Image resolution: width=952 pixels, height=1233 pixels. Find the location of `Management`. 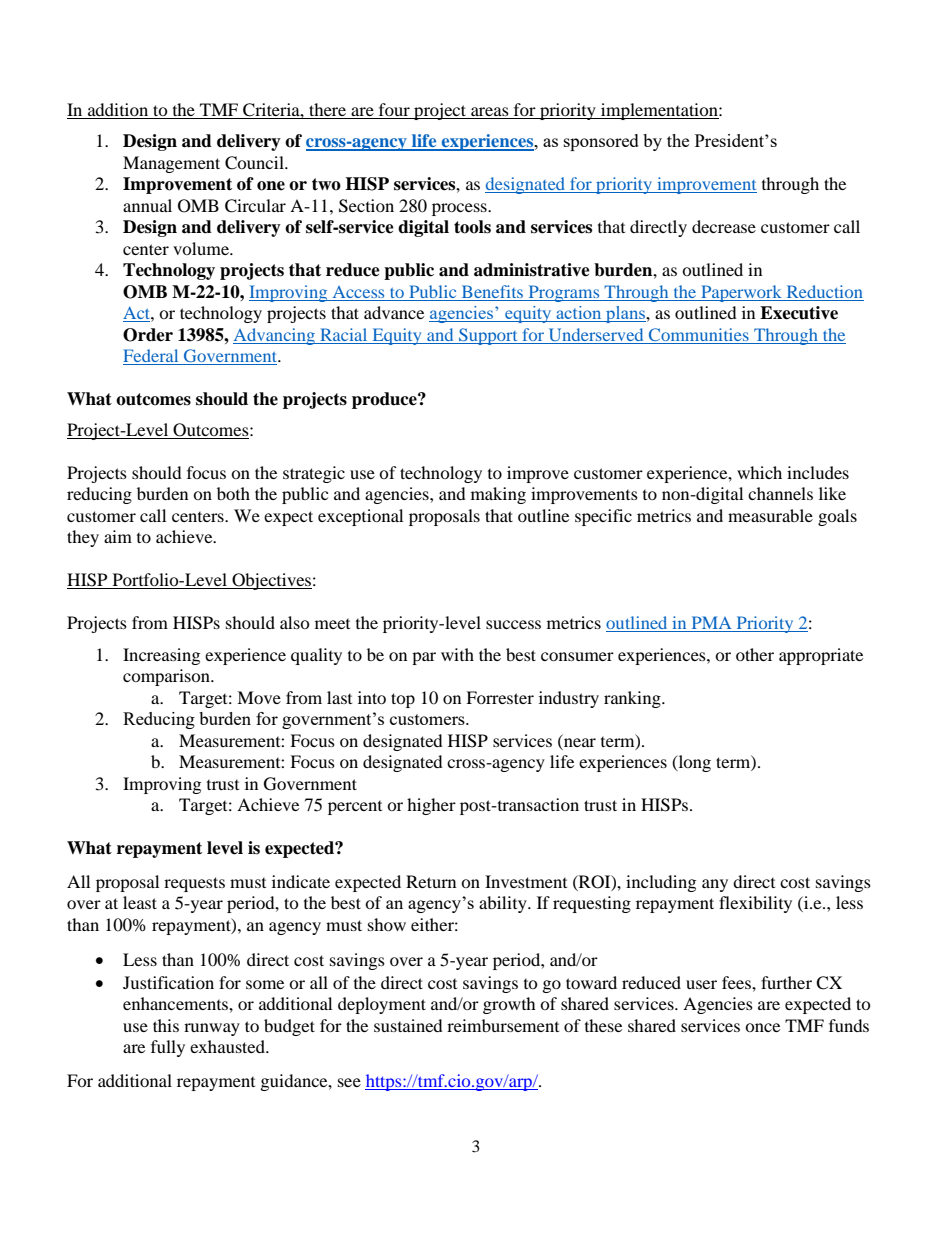

Management is located at coordinates (171, 164).
